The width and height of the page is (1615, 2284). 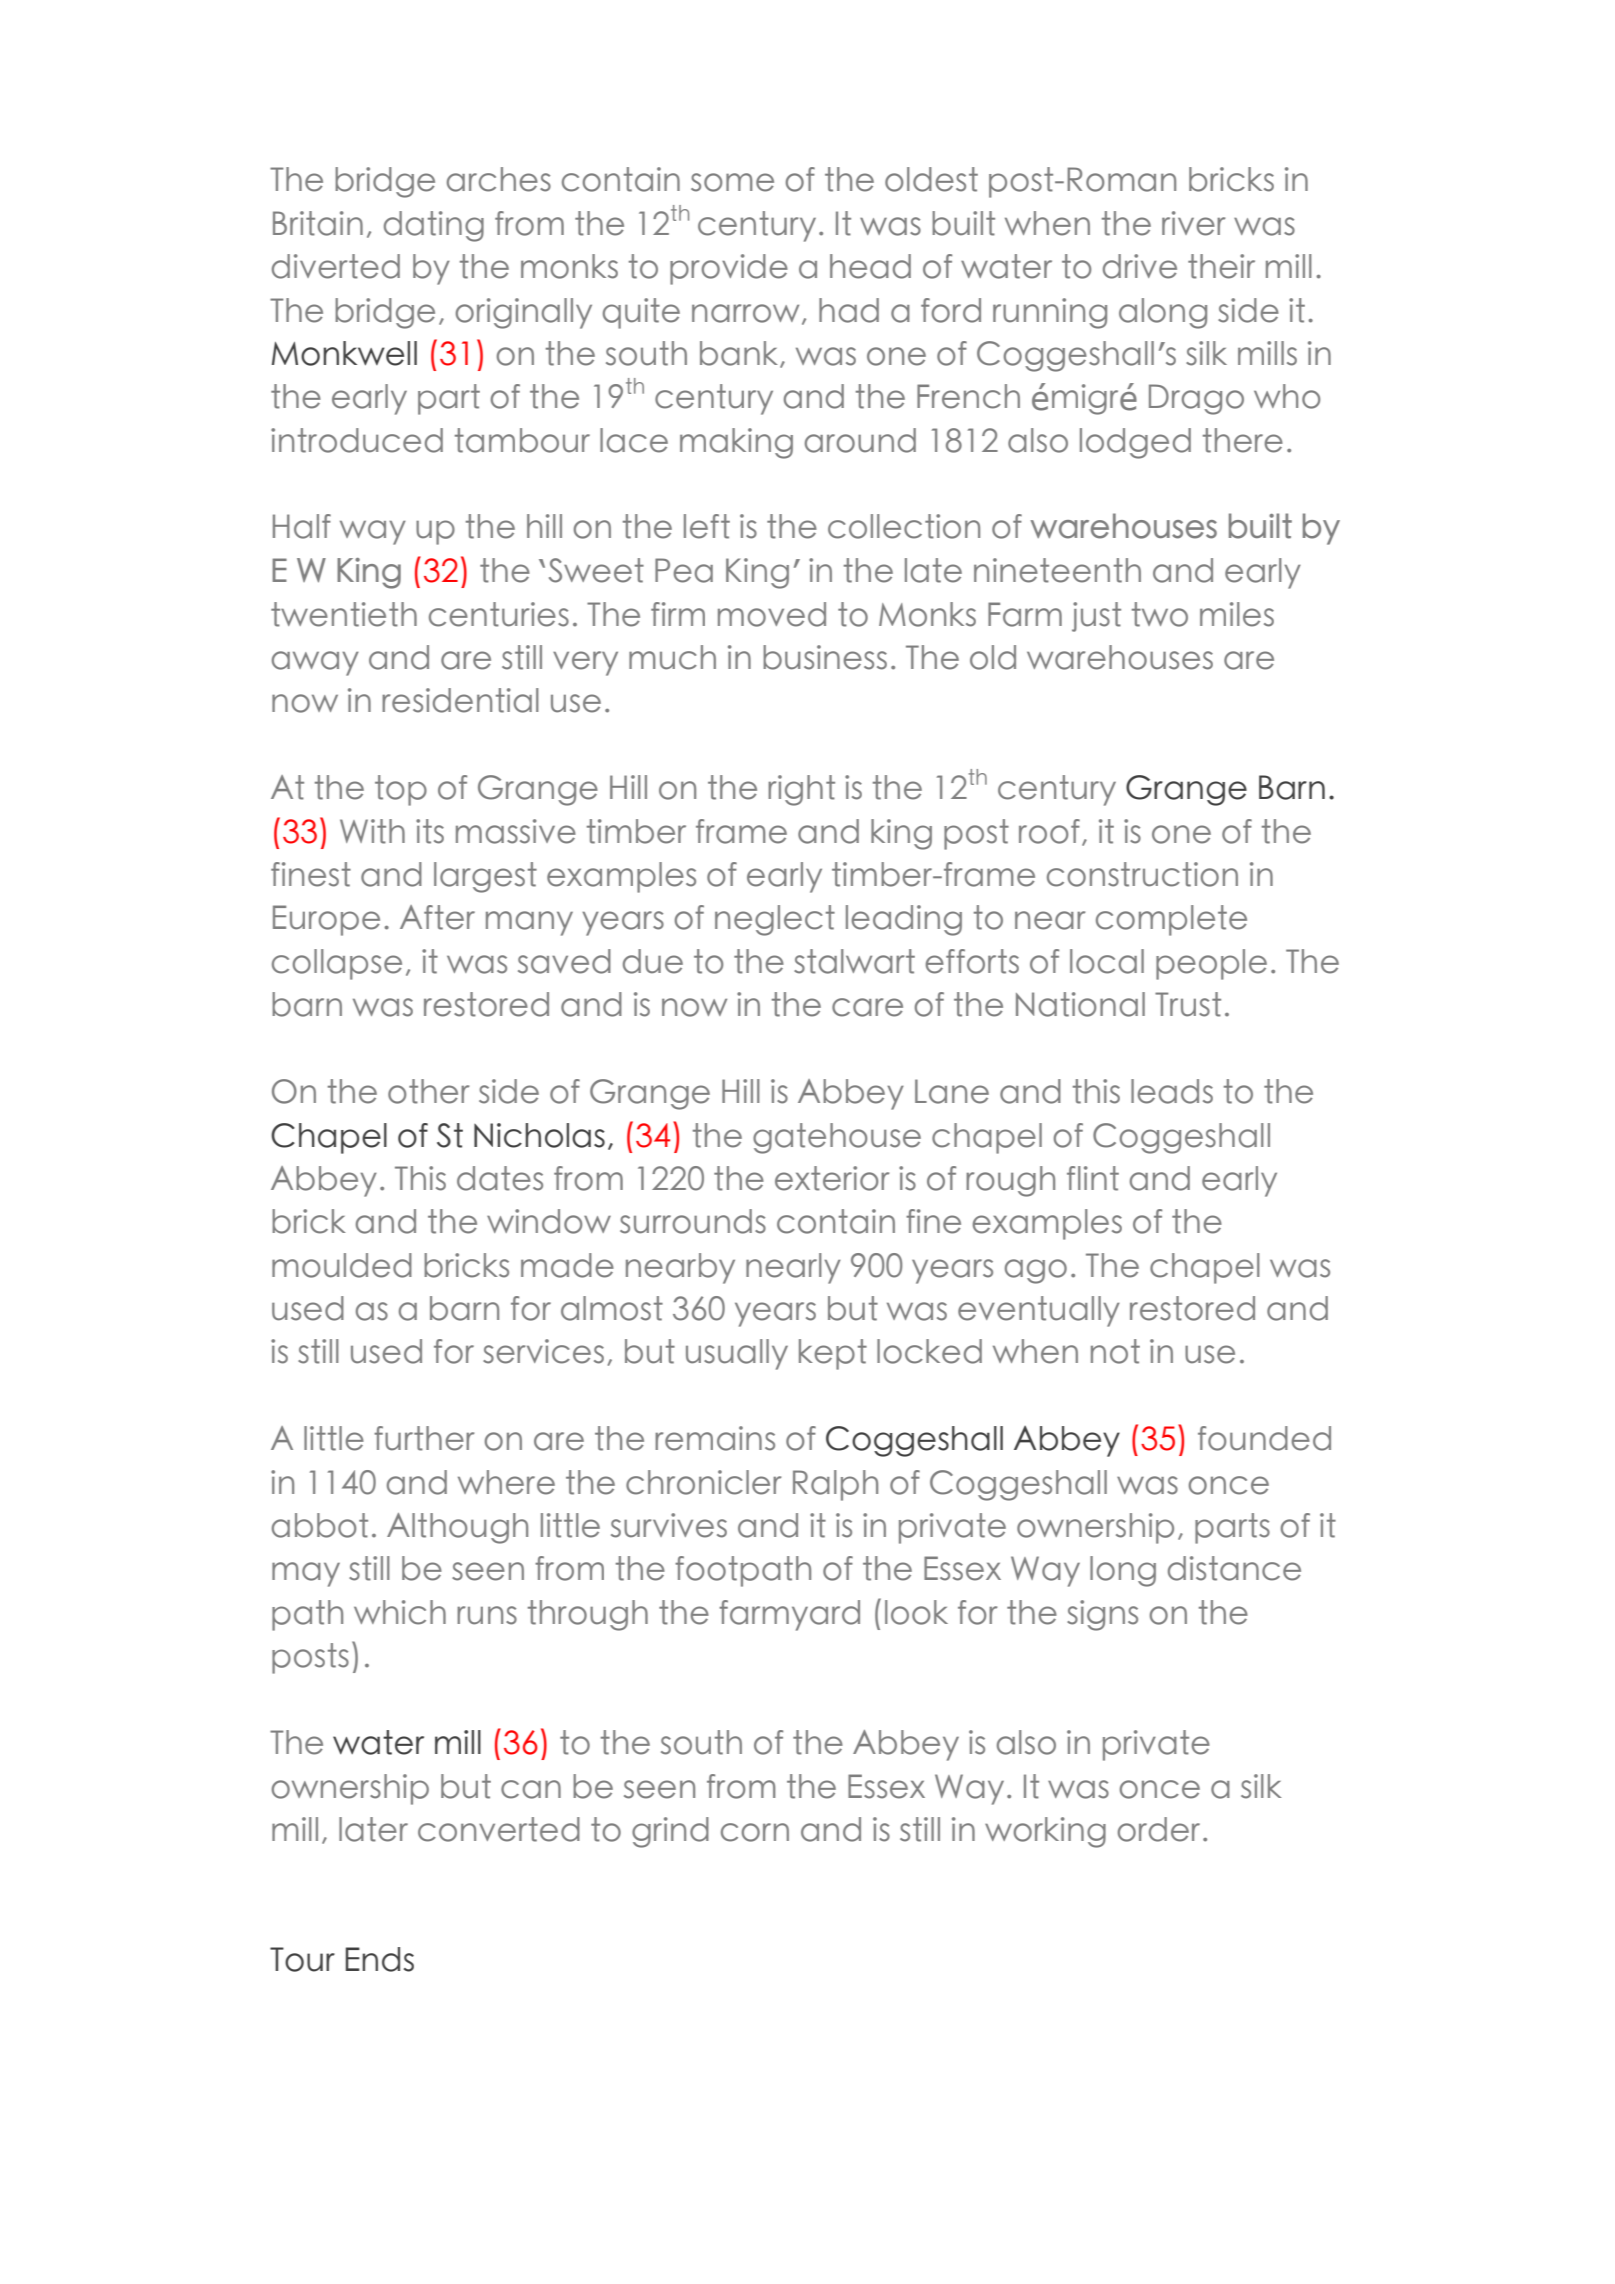 What do you see at coordinates (344, 614) in the page?
I see `twentieth` at bounding box center [344, 614].
